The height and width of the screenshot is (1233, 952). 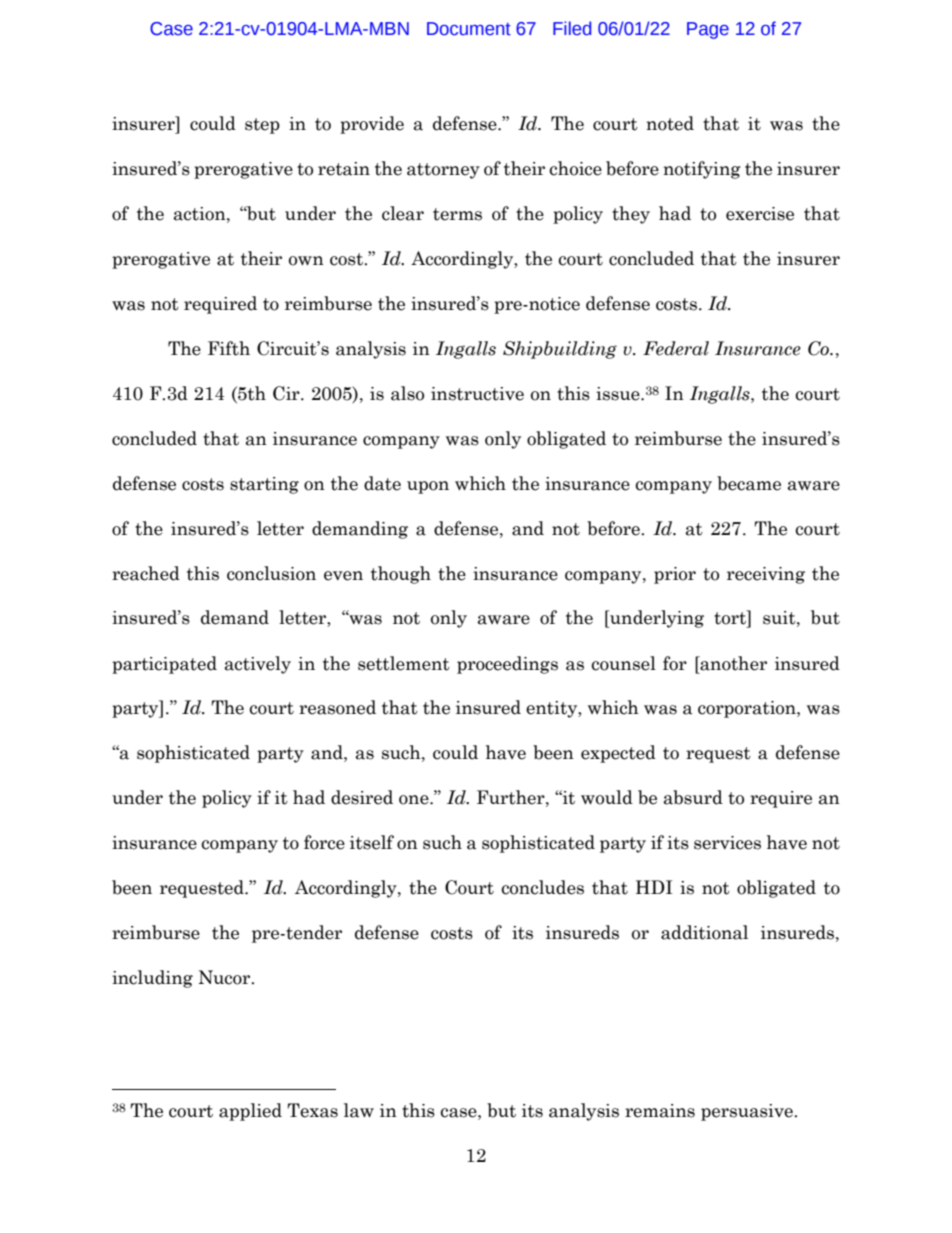 I want to click on Federal, so click(x=676, y=348).
